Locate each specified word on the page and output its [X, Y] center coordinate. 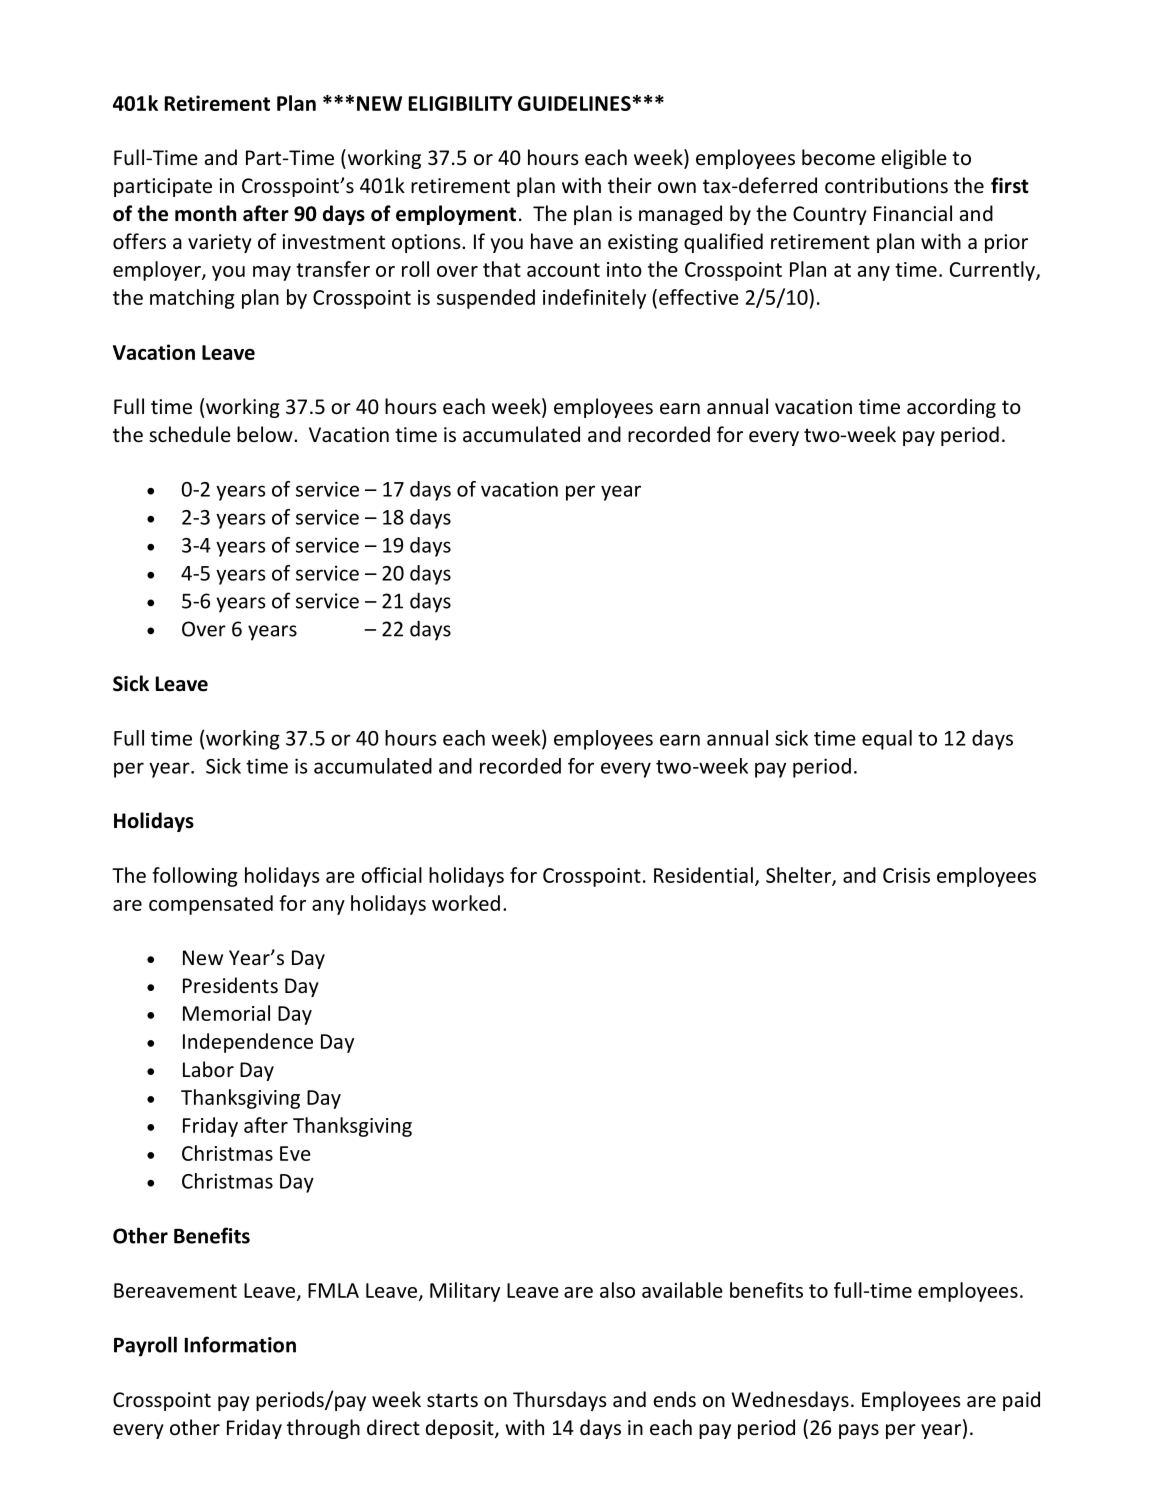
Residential [703, 875]
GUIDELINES [574, 103]
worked [466, 903]
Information [240, 1344]
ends [674, 1399]
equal [887, 740]
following [195, 877]
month [205, 213]
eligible [914, 159]
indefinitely [594, 299]
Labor [208, 1069]
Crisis [906, 875]
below [266, 434]
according [951, 408]
